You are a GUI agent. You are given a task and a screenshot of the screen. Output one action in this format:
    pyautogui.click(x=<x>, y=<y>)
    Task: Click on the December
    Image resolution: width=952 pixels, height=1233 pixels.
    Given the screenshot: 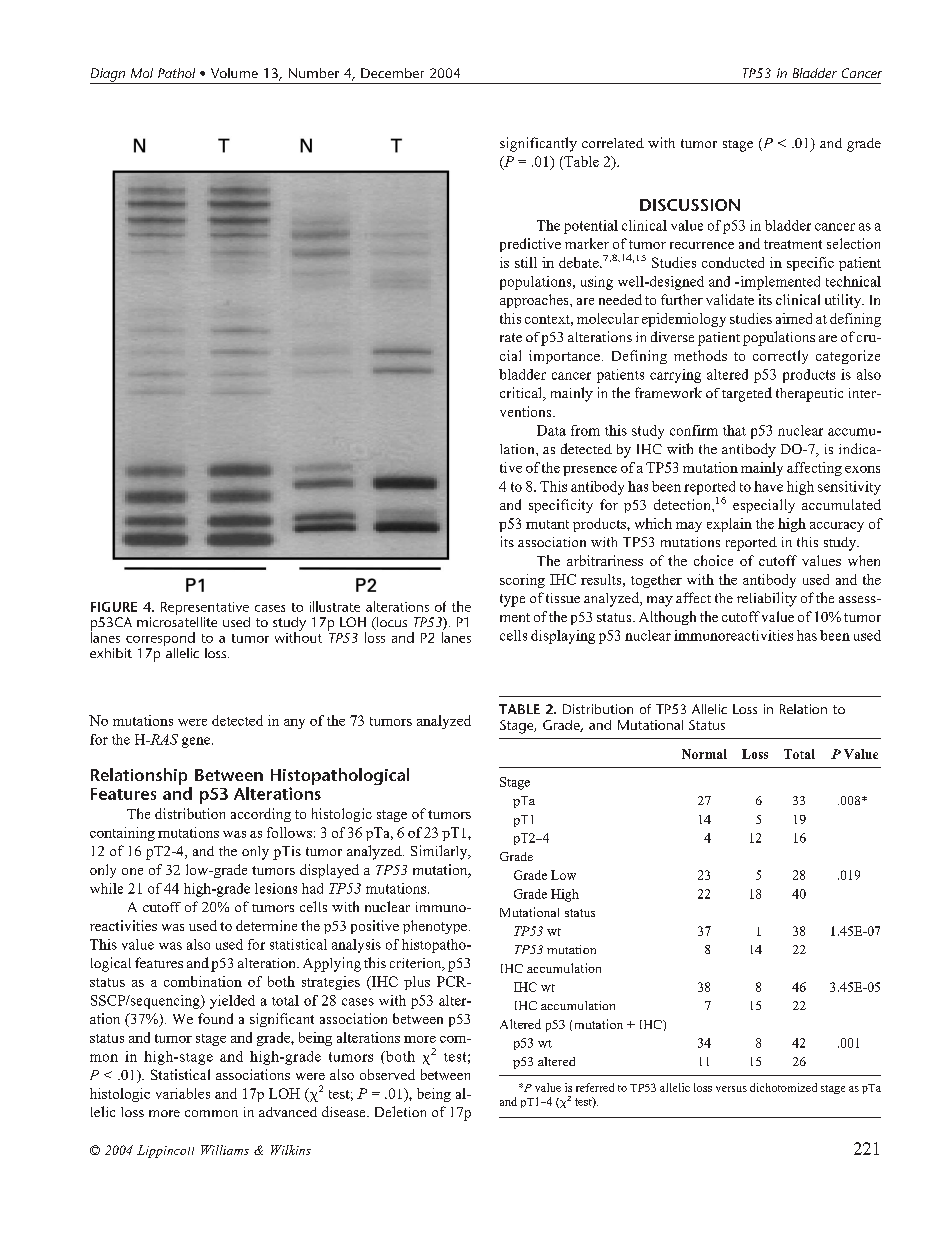 What is the action you would take?
    pyautogui.click(x=392, y=73)
